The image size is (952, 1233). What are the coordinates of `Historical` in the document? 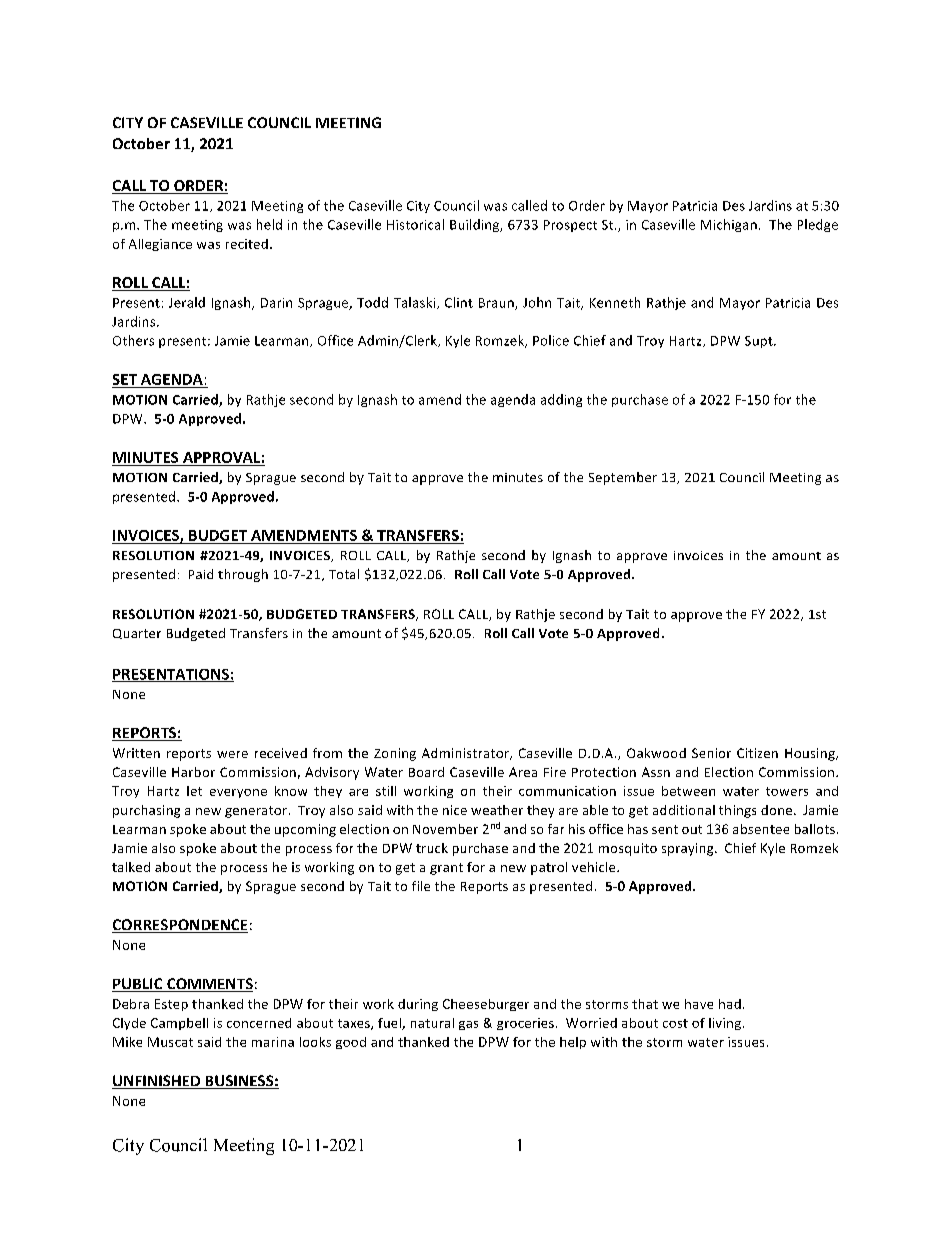 It's located at (415, 224).
